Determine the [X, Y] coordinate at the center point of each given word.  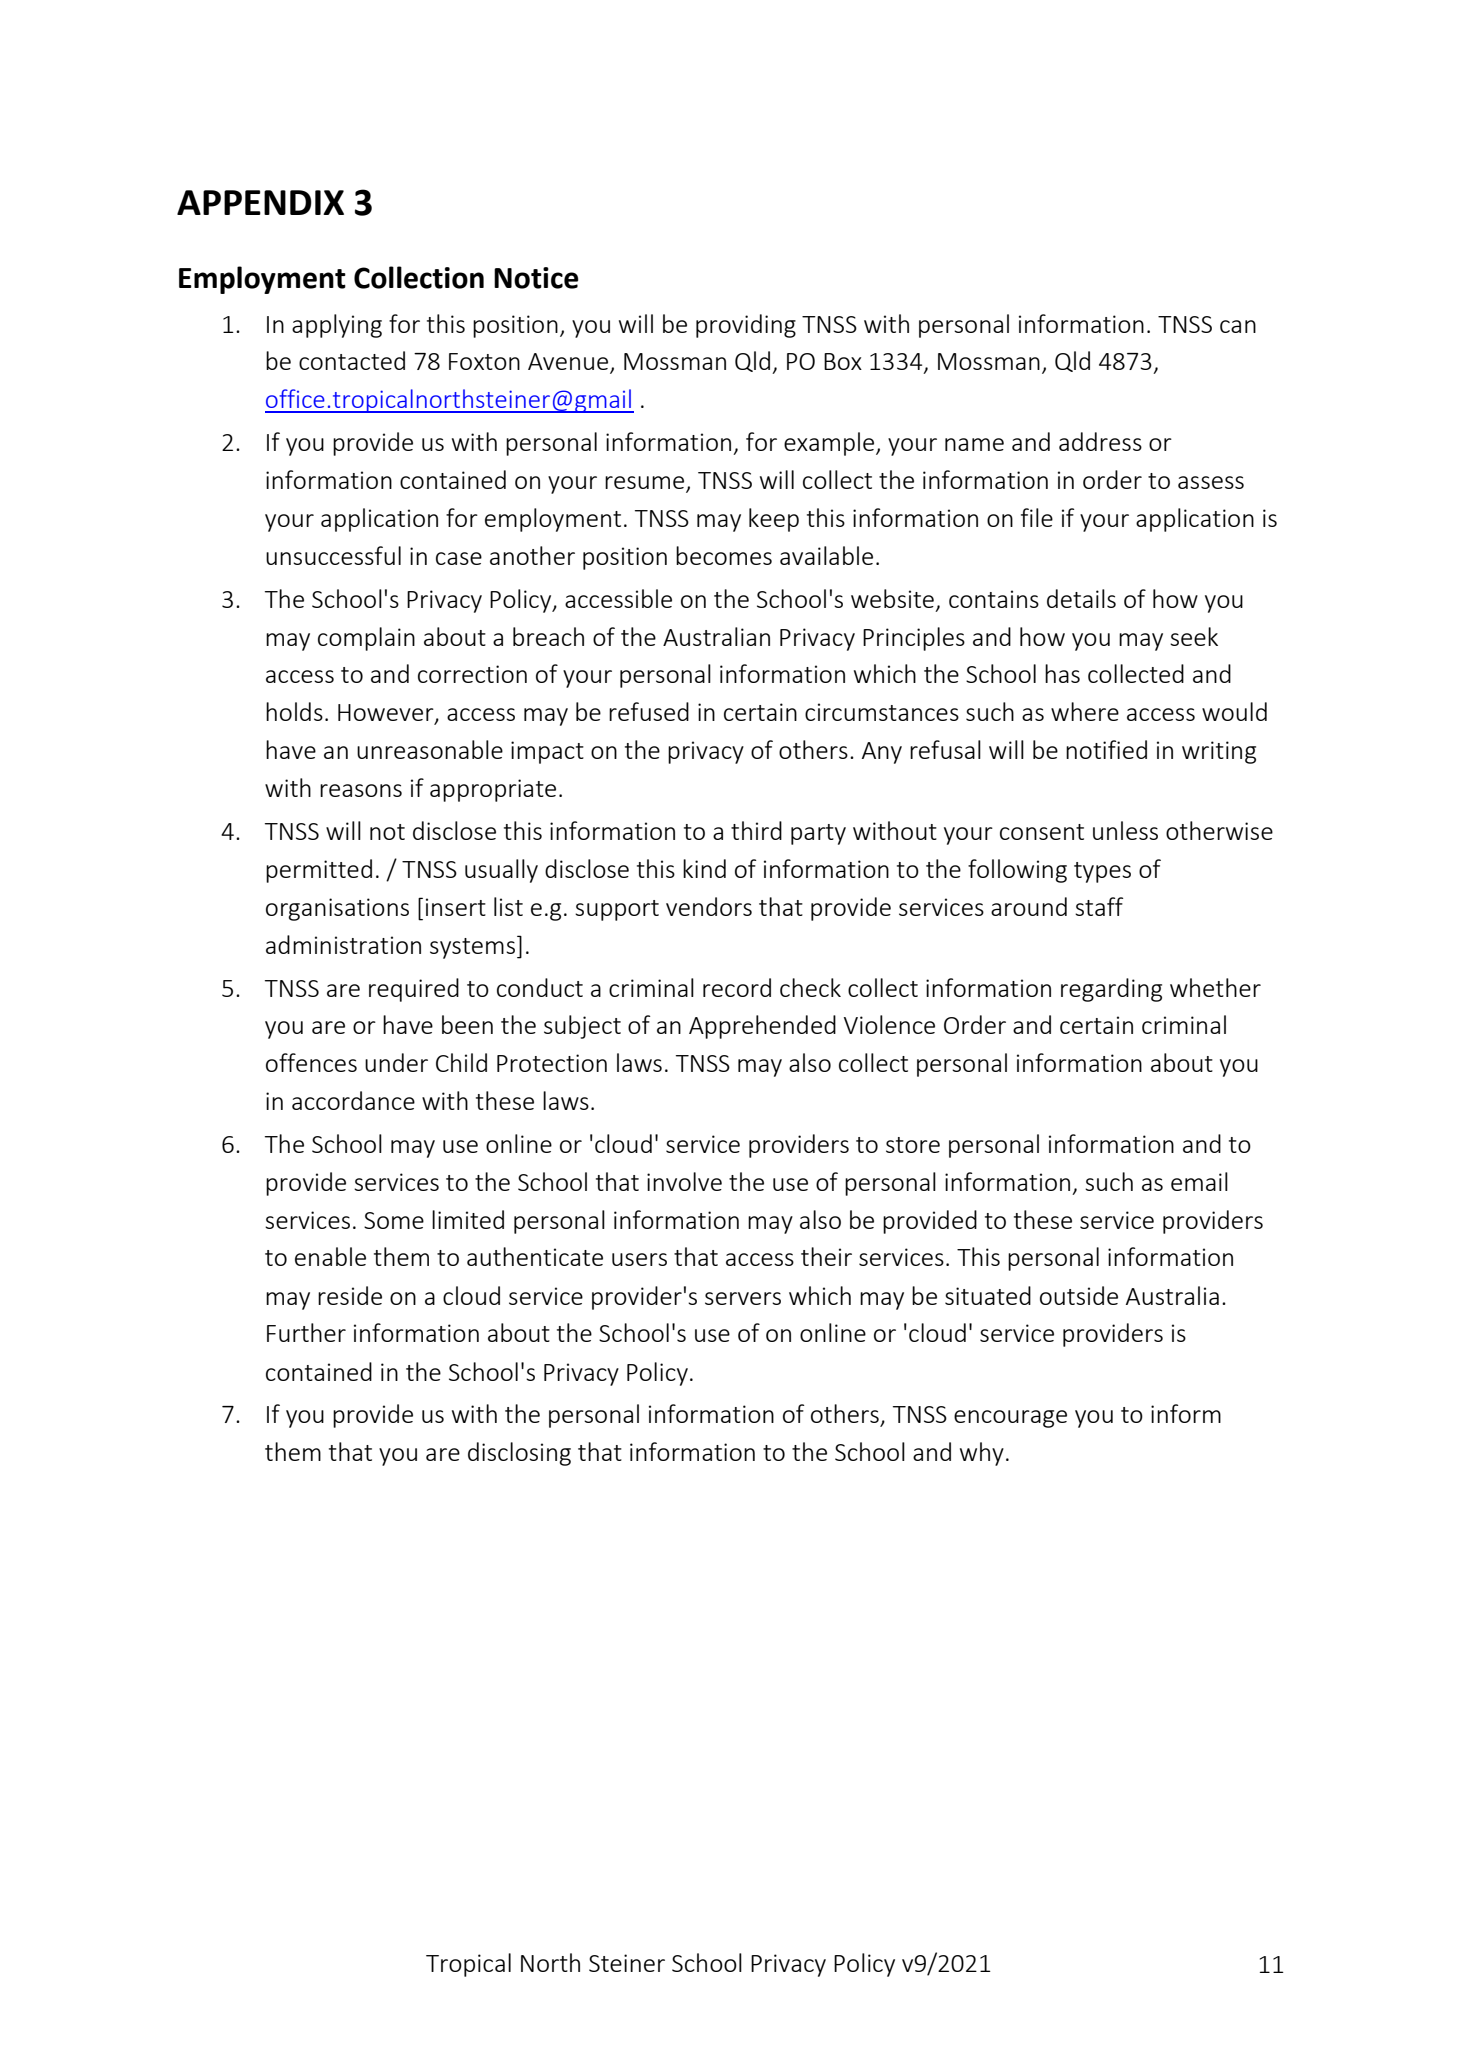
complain [366, 639]
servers [743, 1298]
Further [306, 1332]
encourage [1010, 1419]
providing [746, 326]
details [1081, 598]
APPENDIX [260, 202]
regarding [1111, 990]
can [1238, 326]
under [396, 1062]
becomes [724, 555]
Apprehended [762, 1027]
